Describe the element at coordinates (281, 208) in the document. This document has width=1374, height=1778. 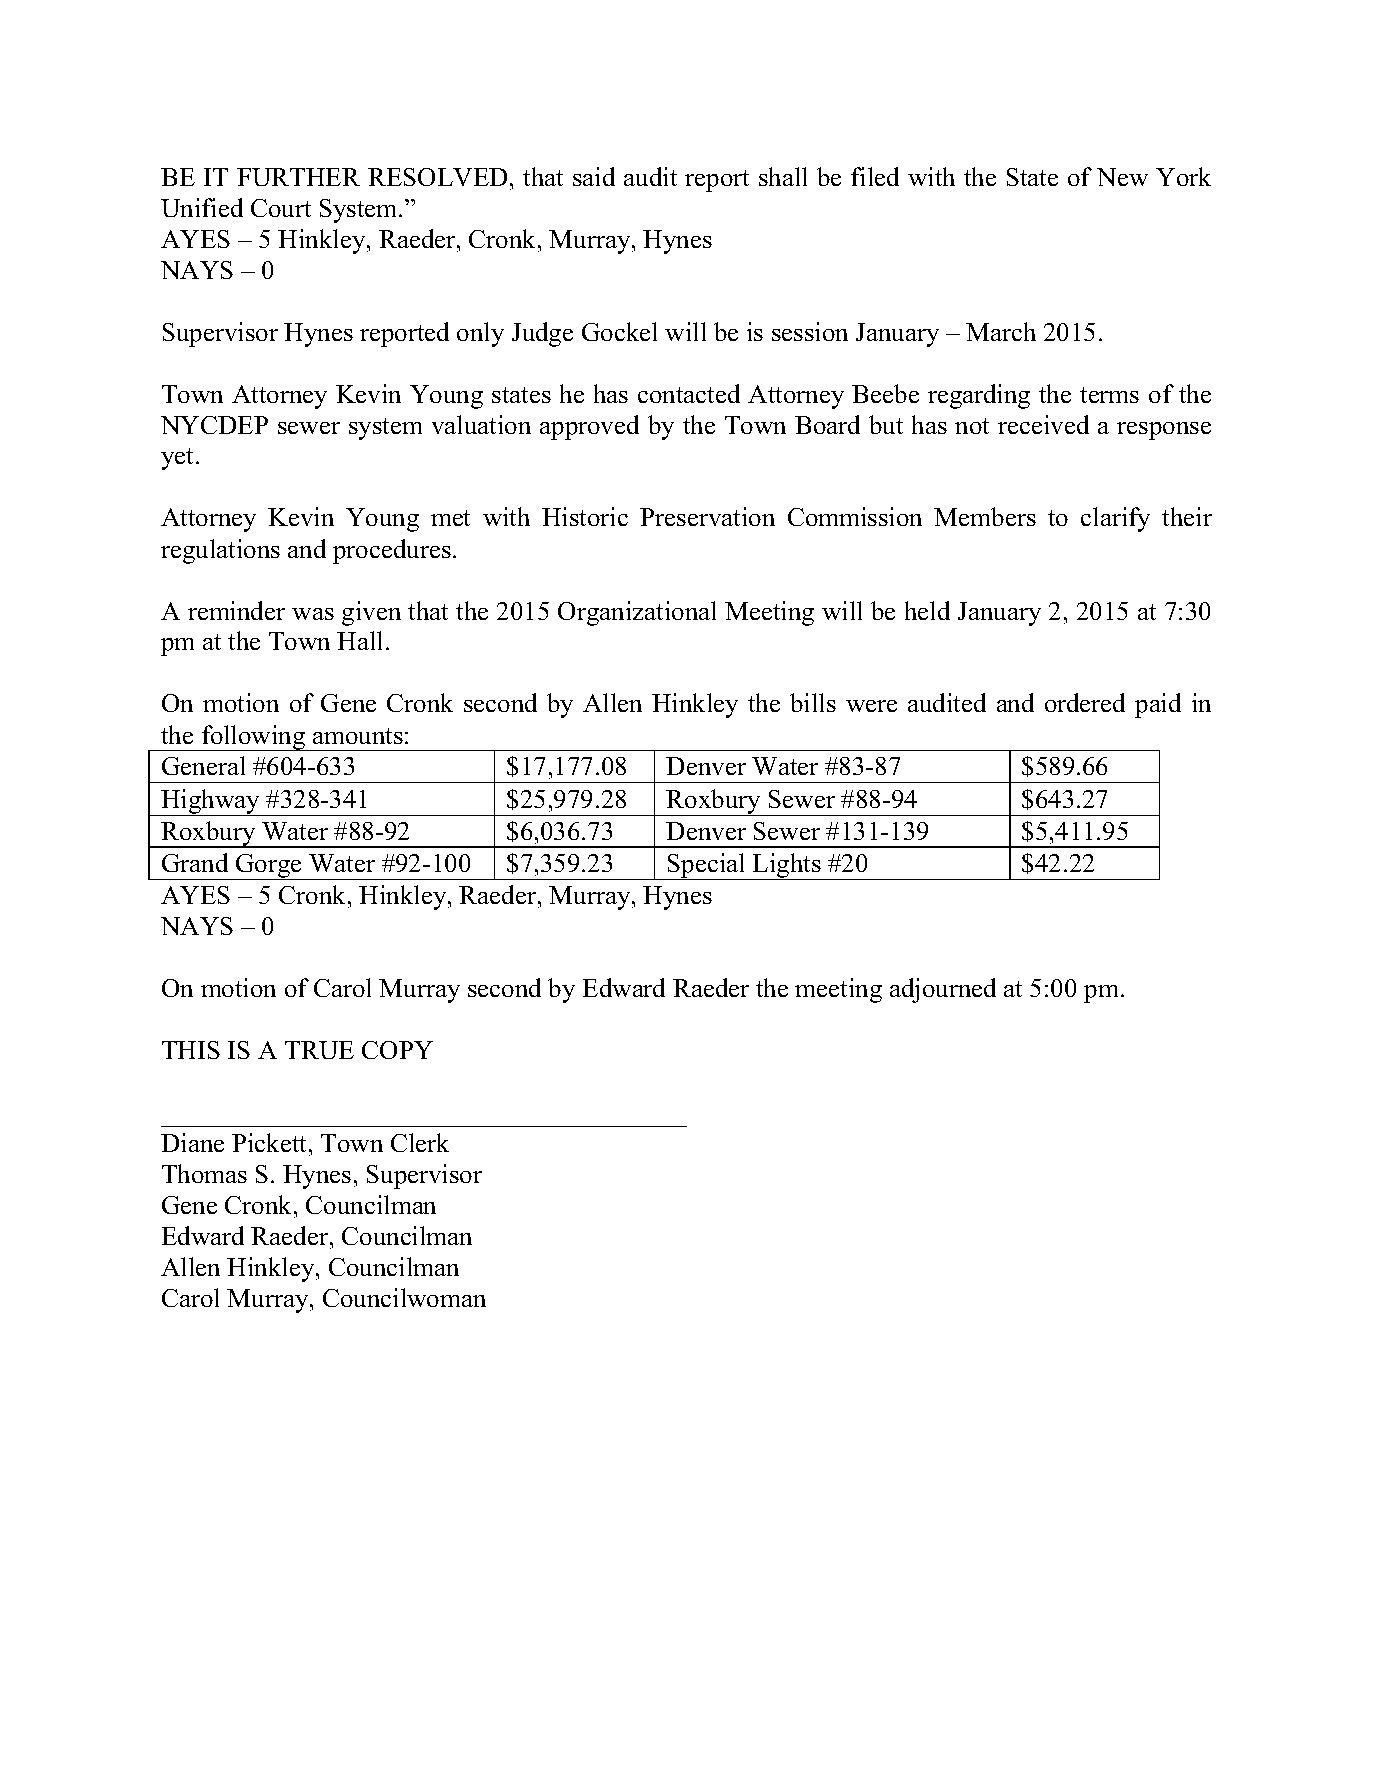
I see `Court` at that location.
